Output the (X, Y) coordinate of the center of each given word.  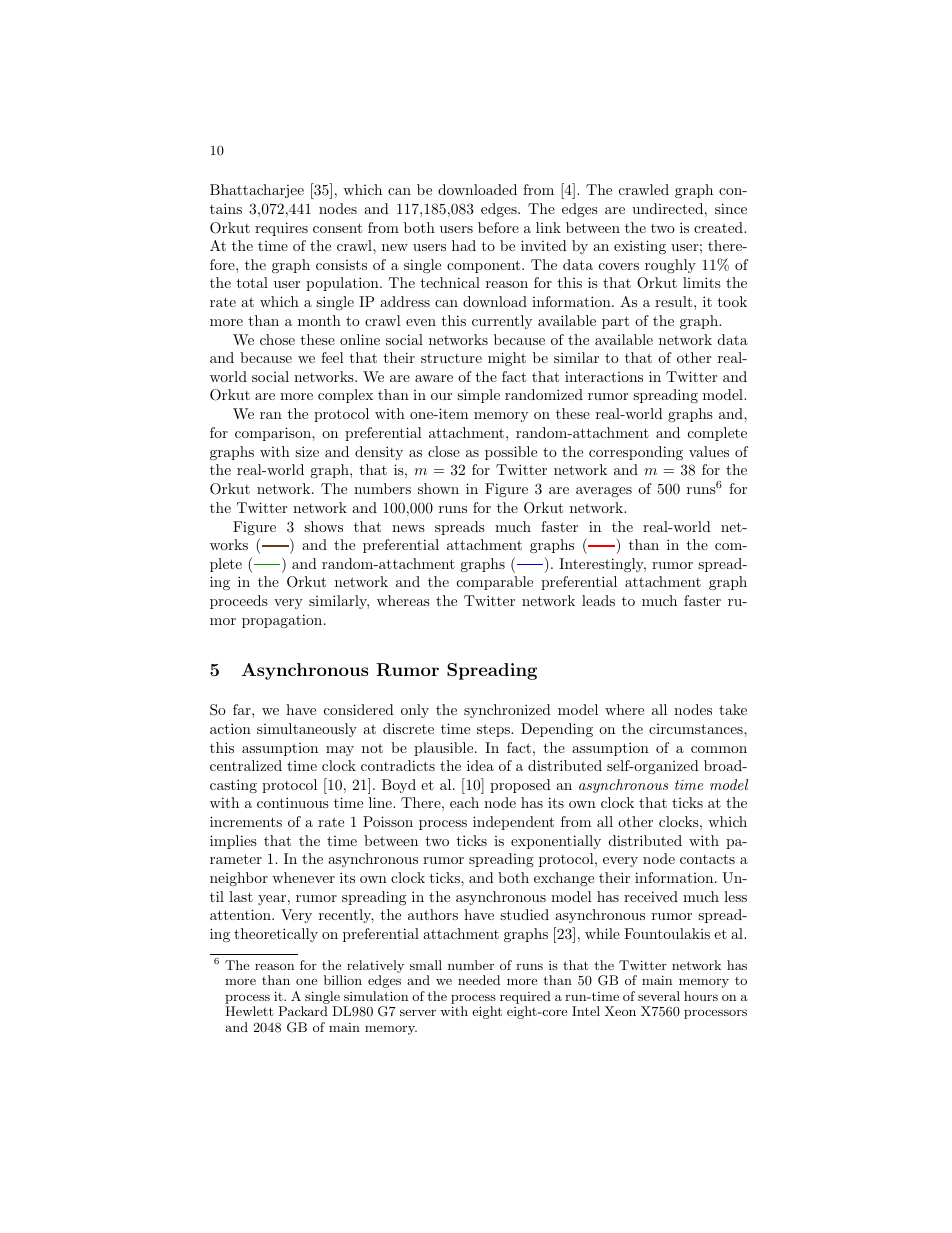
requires (281, 229)
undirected (667, 208)
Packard (303, 1011)
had (464, 245)
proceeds (239, 602)
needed (479, 980)
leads (598, 600)
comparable (495, 583)
